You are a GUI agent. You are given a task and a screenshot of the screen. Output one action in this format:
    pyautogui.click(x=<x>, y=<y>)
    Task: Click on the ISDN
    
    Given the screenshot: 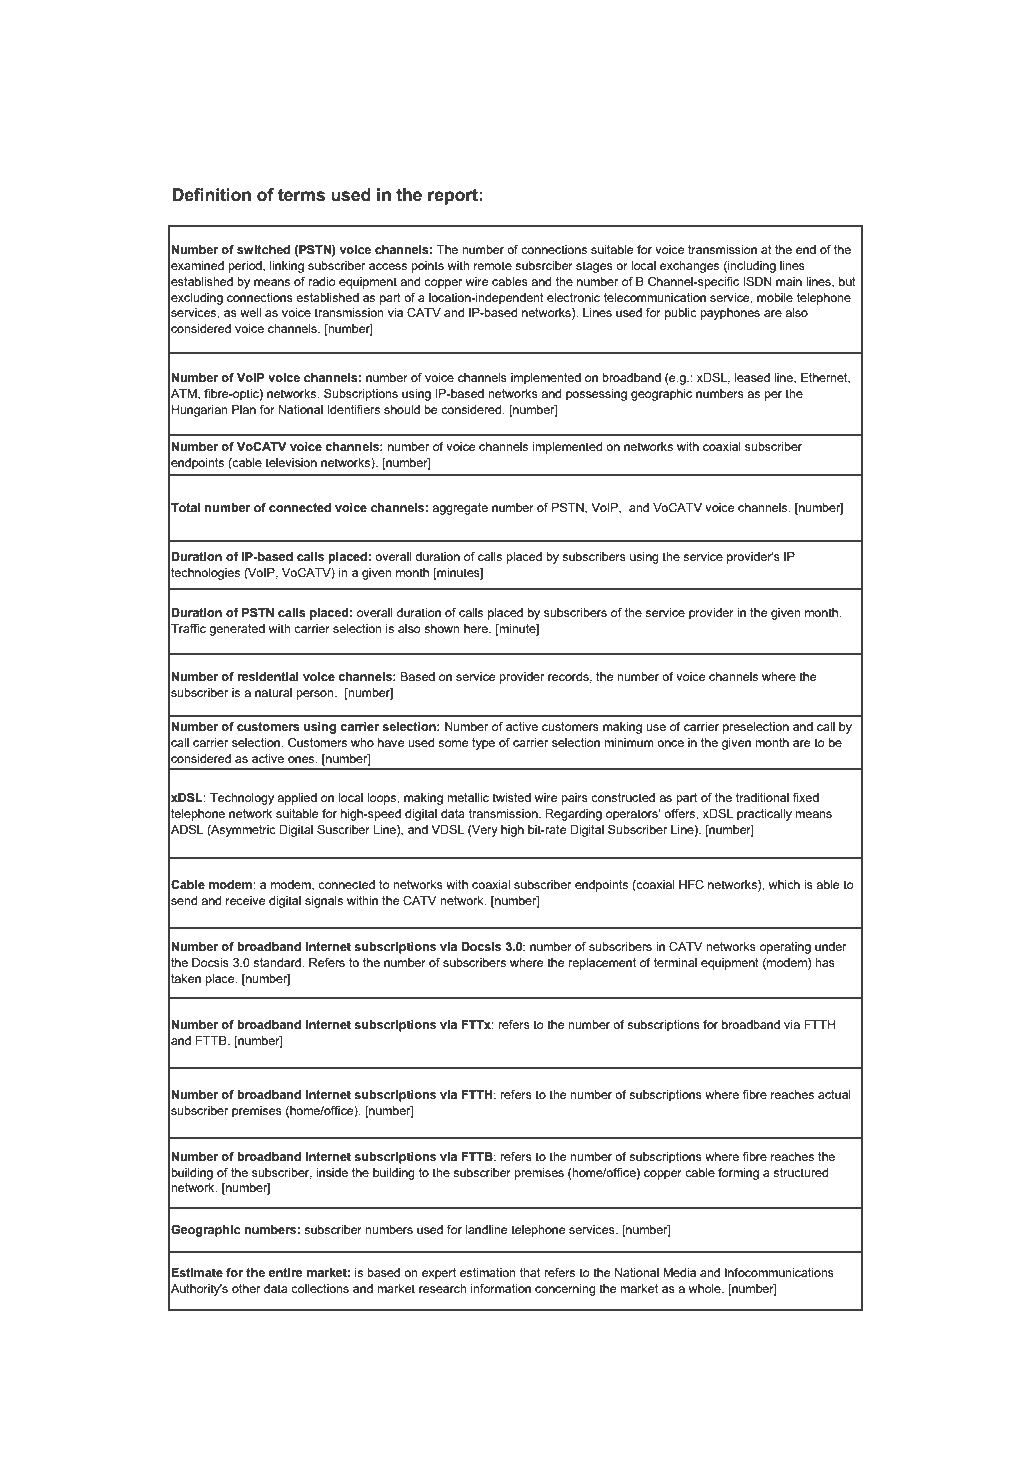 What is the action you would take?
    pyautogui.click(x=757, y=281)
